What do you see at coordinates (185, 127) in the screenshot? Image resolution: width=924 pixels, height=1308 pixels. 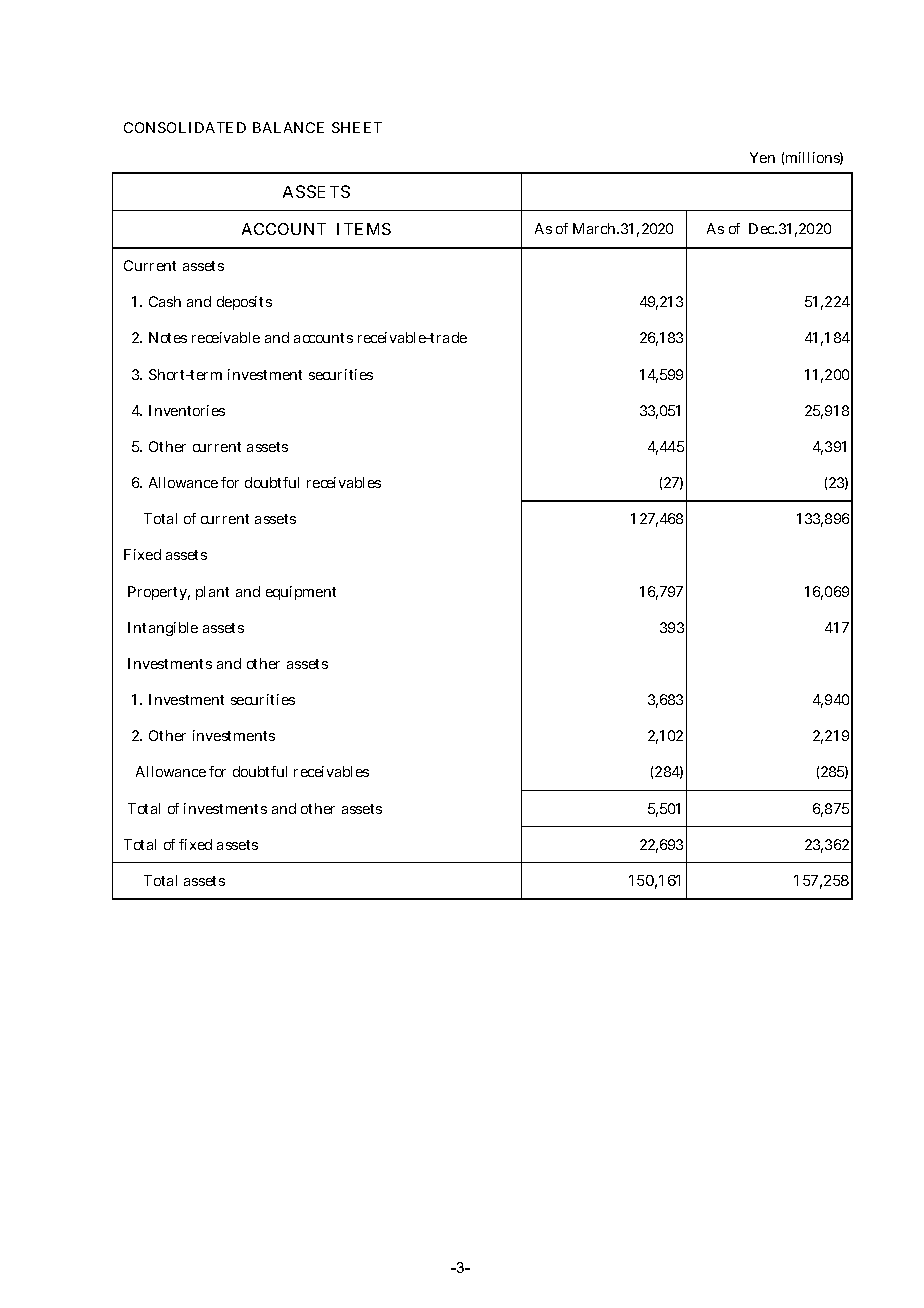 I see `CONSOLIDATED` at bounding box center [185, 127].
